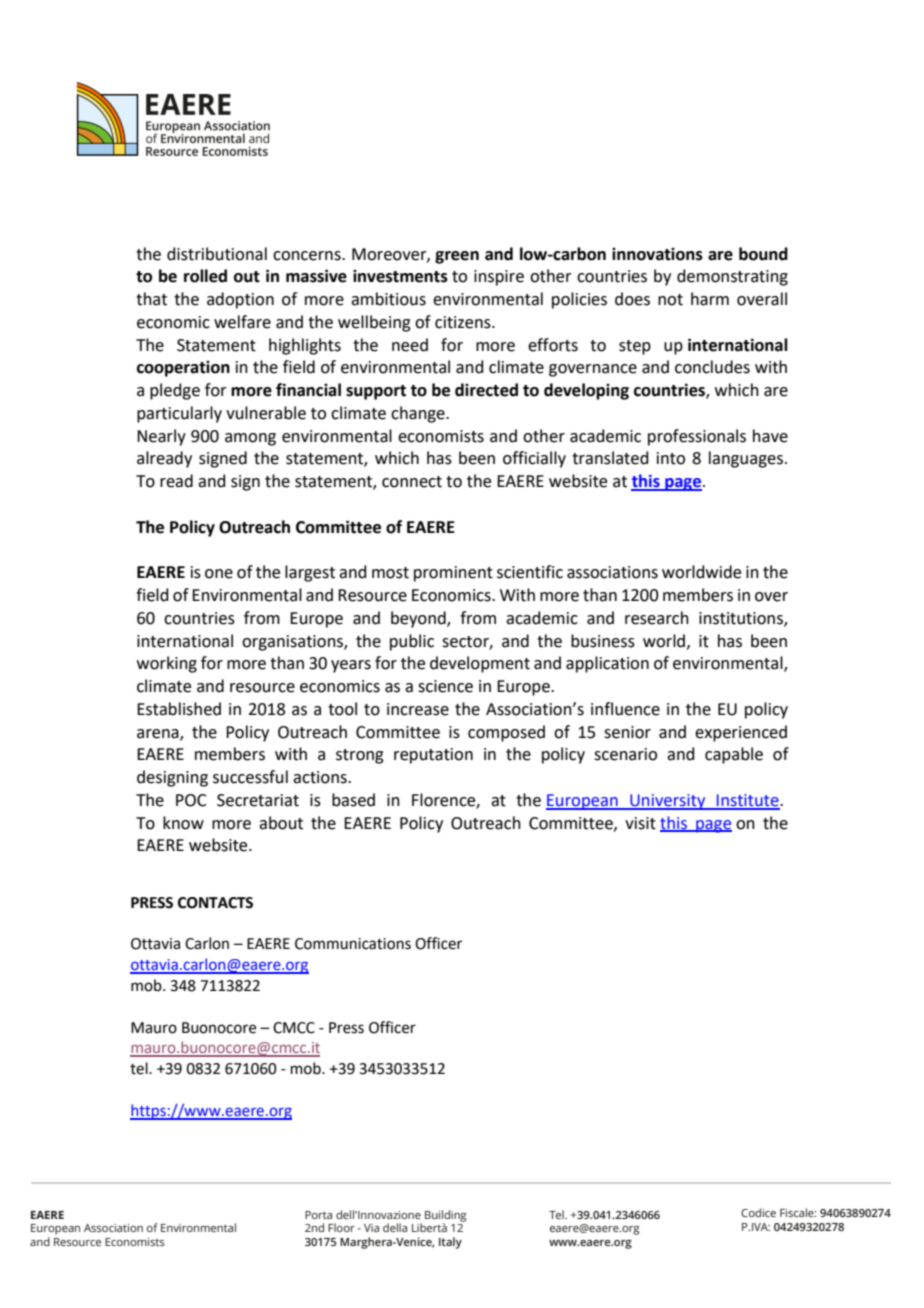 This image has width=924, height=1308. Describe the element at coordinates (353, 944) in the image. I see `Communications` at that location.
